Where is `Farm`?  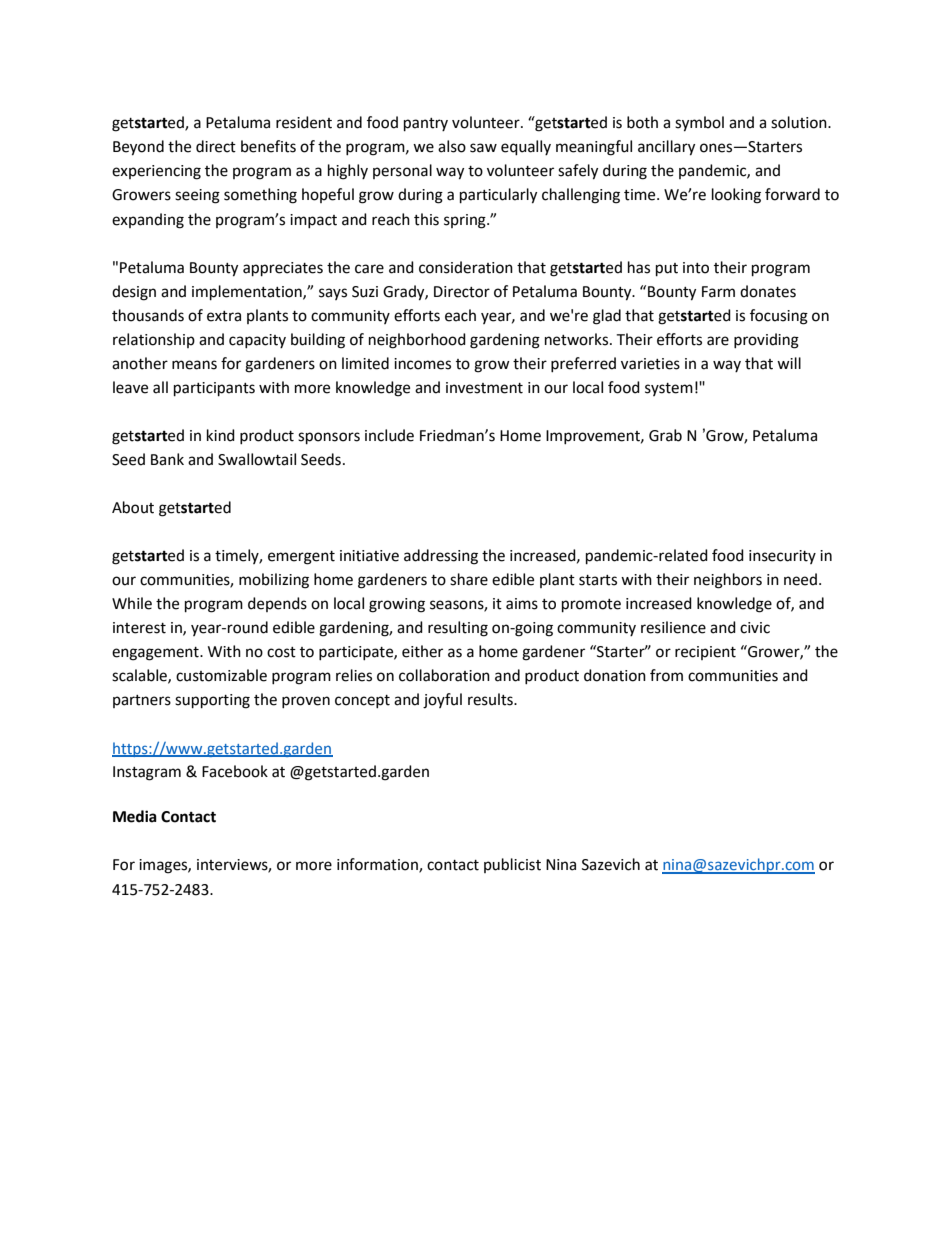
Farm is located at coordinates (718, 292).
